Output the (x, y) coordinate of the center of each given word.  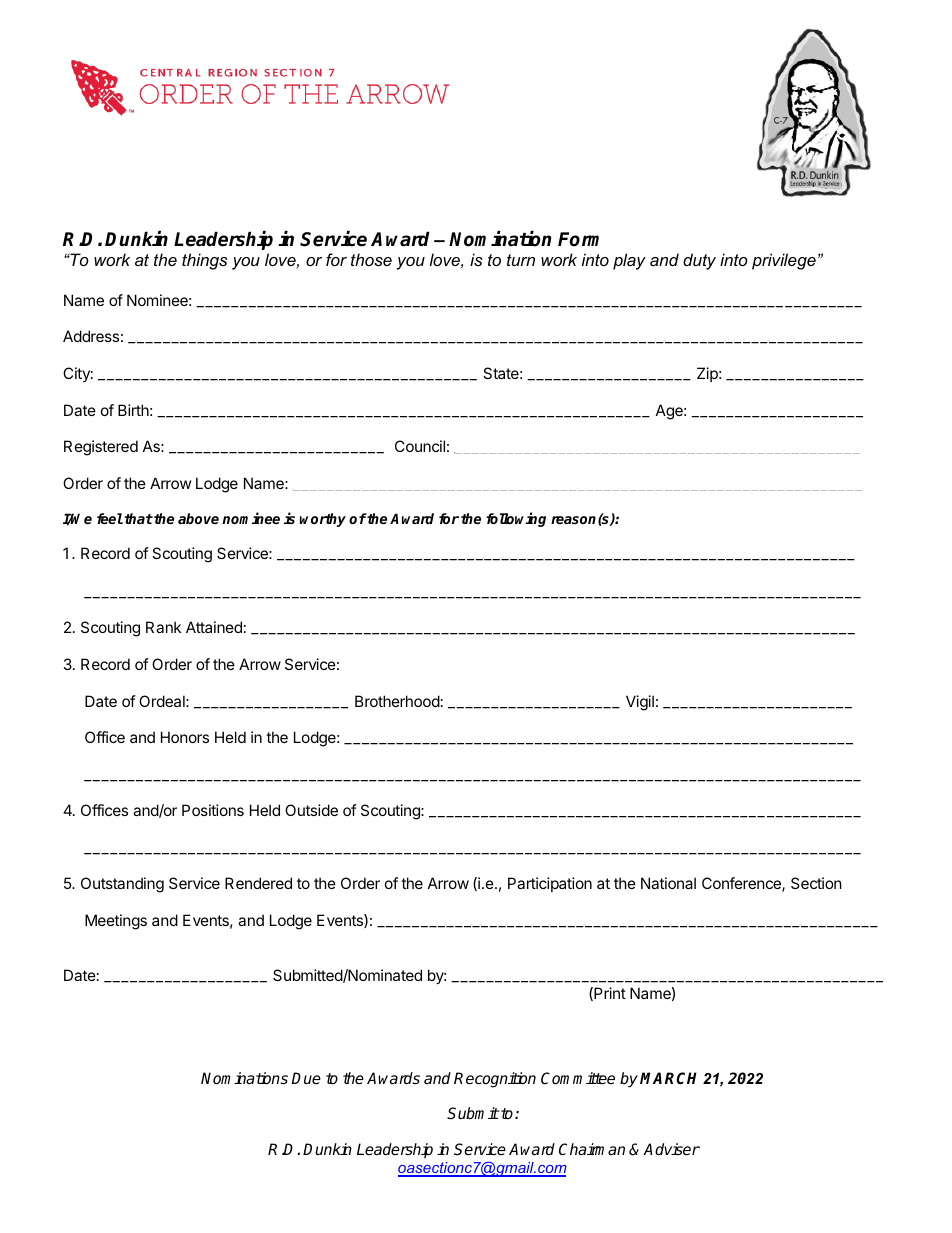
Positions (213, 810)
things (205, 261)
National (668, 883)
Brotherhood (397, 701)
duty (699, 261)
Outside (311, 810)
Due (306, 1078)
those (371, 259)
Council (420, 446)
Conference (742, 884)
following (516, 519)
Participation (550, 884)
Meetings (116, 922)
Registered (101, 448)
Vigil (640, 703)
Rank (163, 627)
